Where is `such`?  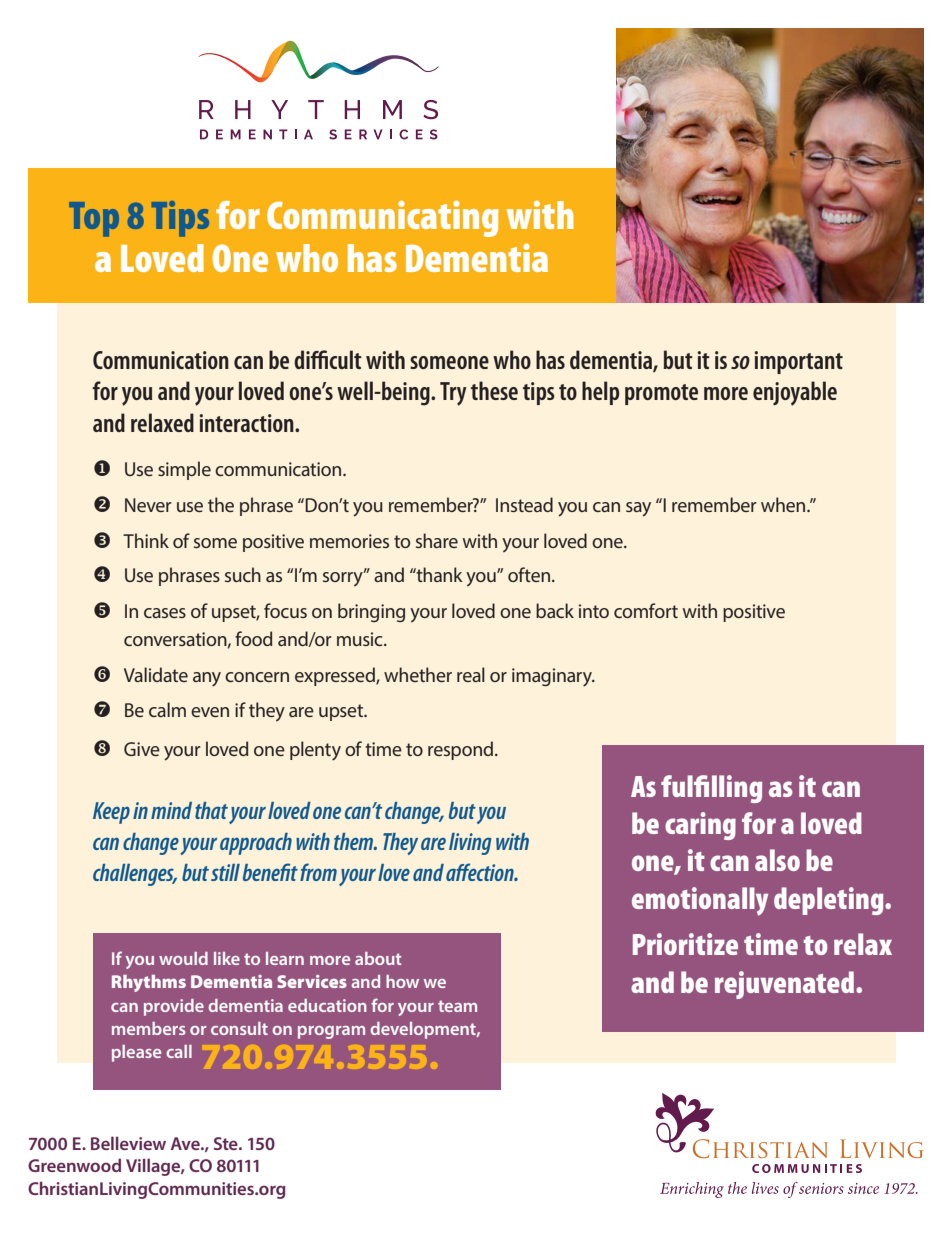
such is located at coordinates (243, 574).
